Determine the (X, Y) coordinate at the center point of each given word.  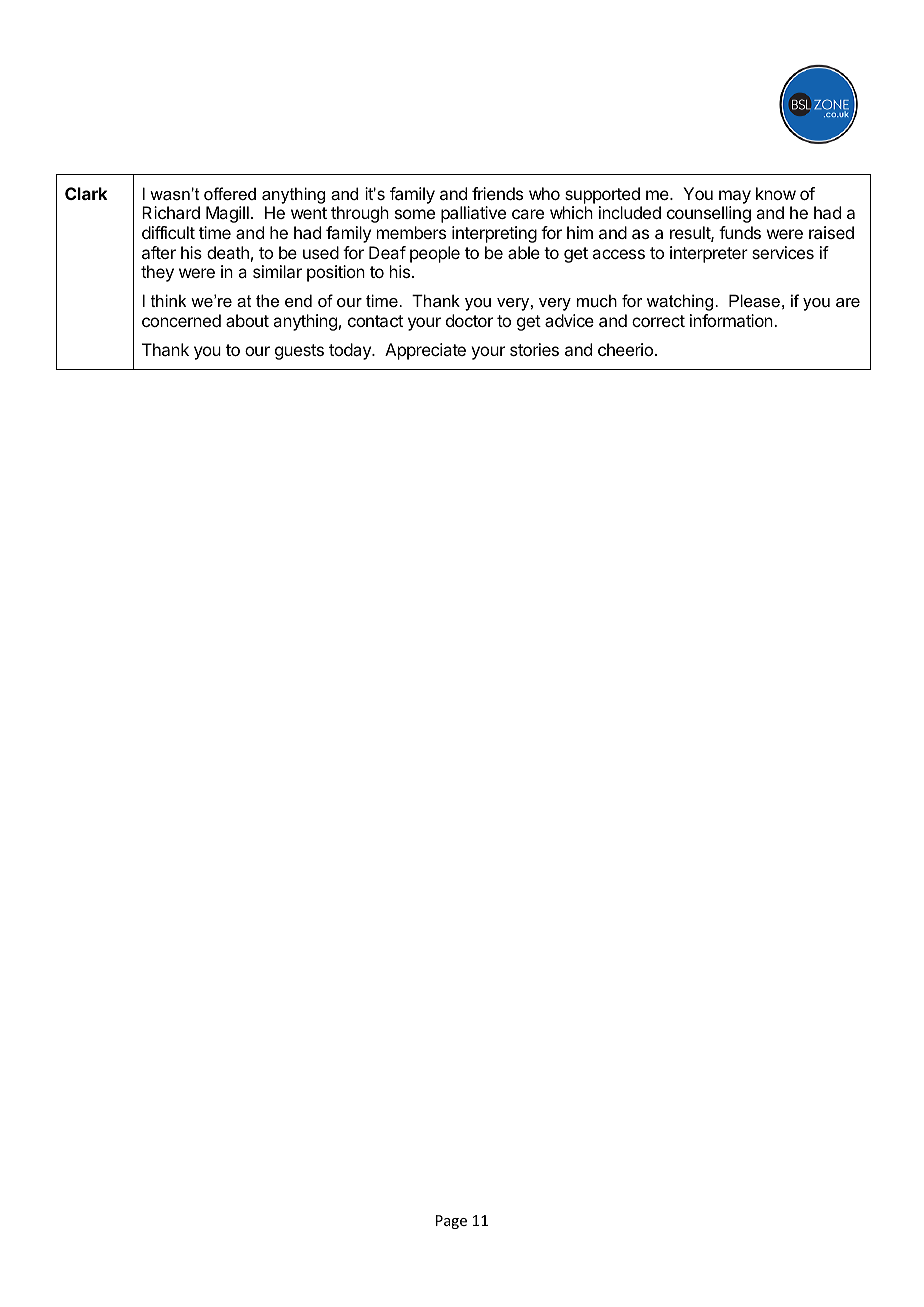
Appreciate (425, 351)
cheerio (625, 349)
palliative (473, 214)
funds (740, 232)
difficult (168, 232)
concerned (181, 320)
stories (534, 349)
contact (375, 321)
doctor (469, 320)
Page (451, 1222)
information (732, 320)
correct (658, 321)
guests (299, 352)
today (351, 351)
